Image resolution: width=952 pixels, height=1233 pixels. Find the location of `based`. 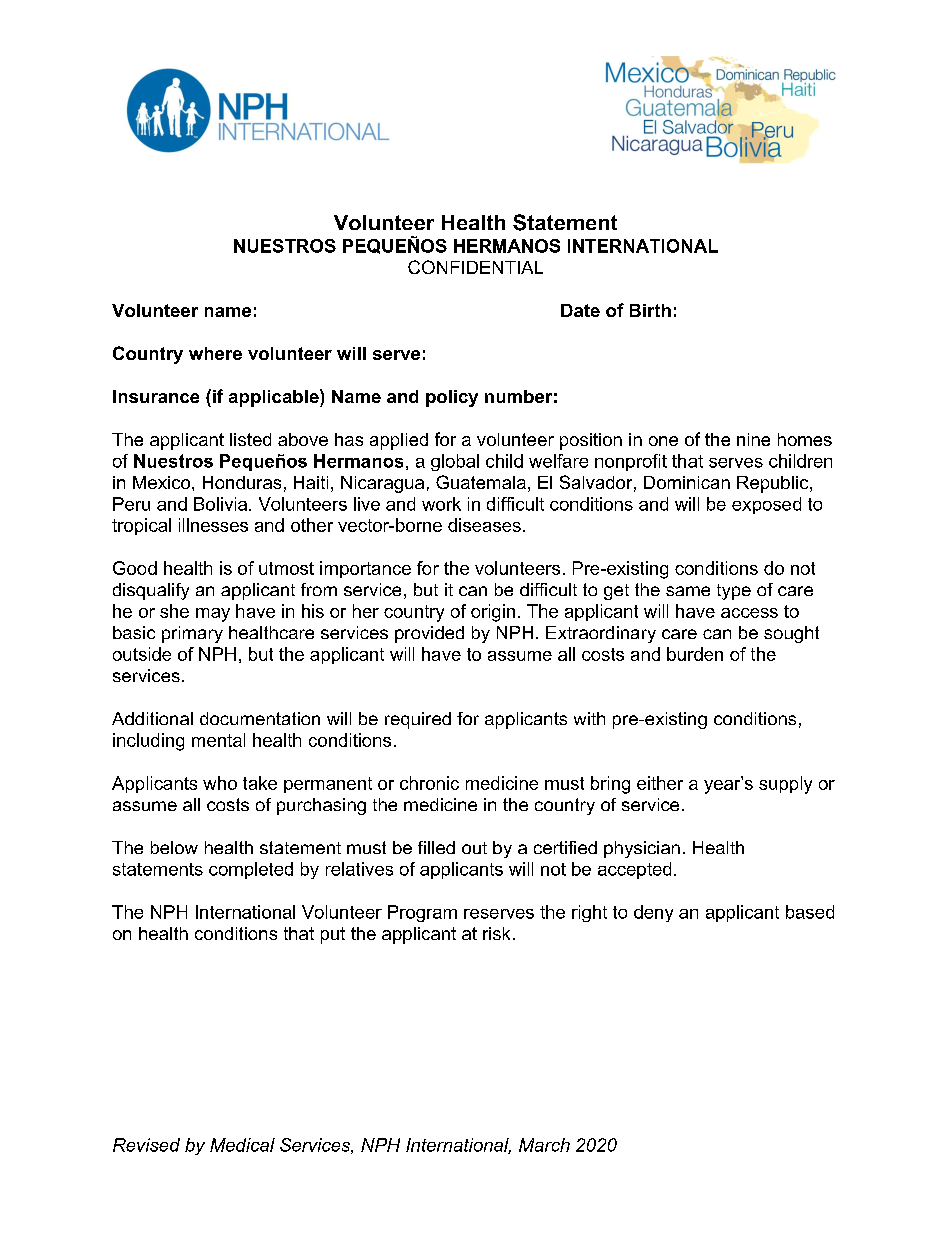

based is located at coordinates (810, 912).
